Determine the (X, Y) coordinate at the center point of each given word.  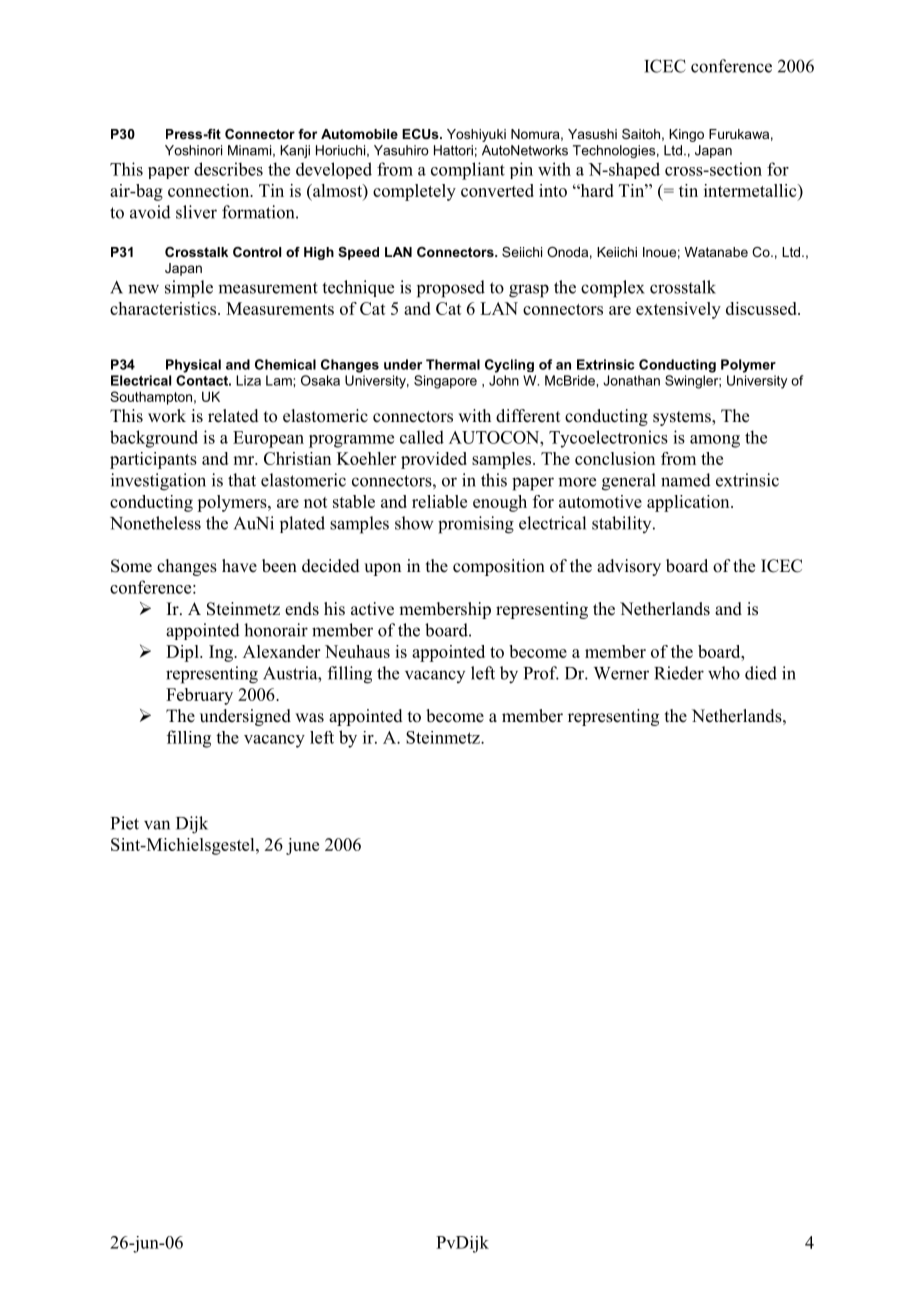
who (724, 673)
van (157, 825)
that (242, 480)
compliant (468, 171)
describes (228, 169)
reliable (439, 501)
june (302, 846)
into (553, 190)
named (686, 480)
